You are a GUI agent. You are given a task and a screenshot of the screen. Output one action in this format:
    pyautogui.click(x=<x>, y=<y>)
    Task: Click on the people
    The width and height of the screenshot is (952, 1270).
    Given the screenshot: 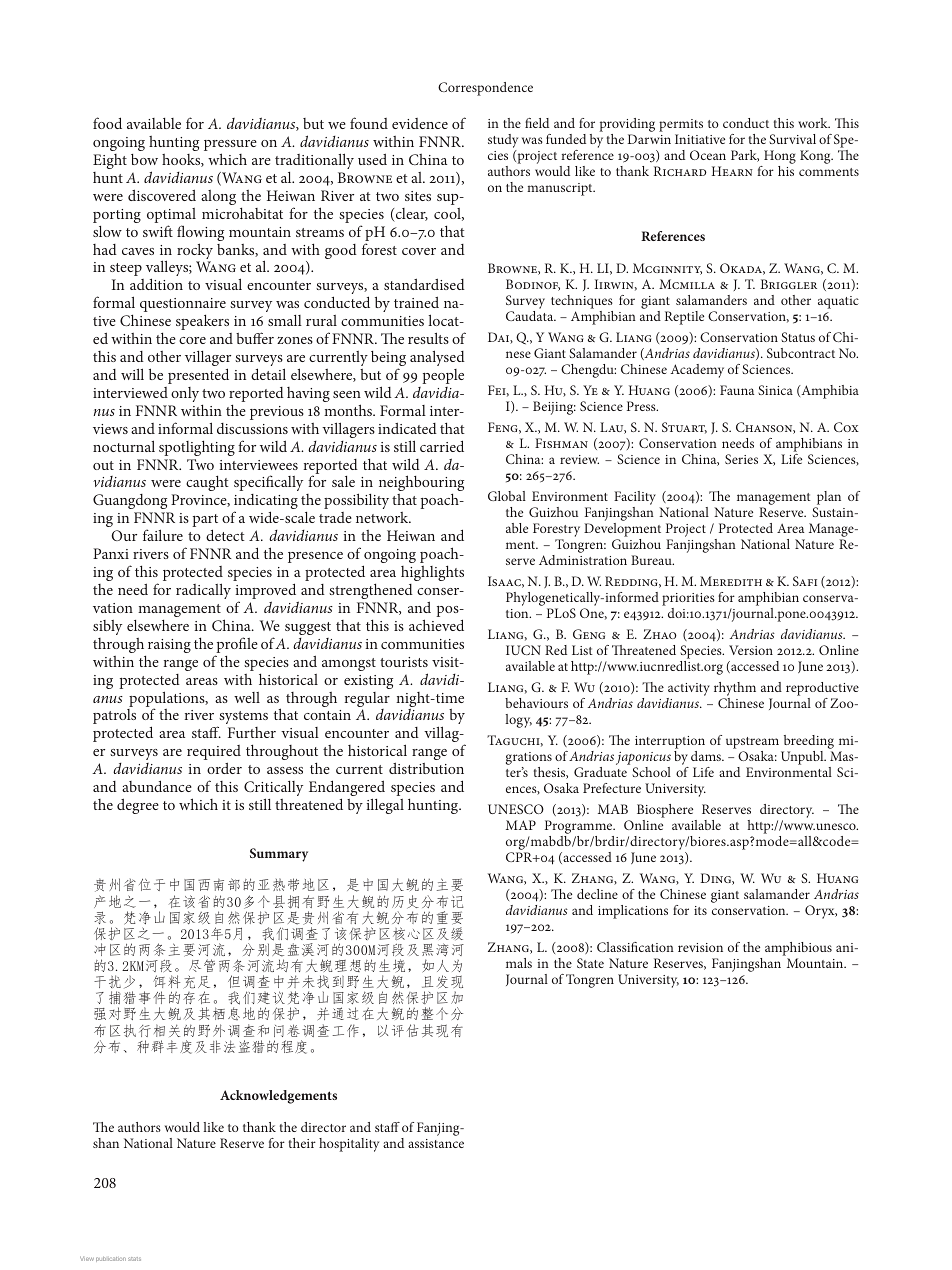 What is the action you would take?
    pyautogui.click(x=443, y=376)
